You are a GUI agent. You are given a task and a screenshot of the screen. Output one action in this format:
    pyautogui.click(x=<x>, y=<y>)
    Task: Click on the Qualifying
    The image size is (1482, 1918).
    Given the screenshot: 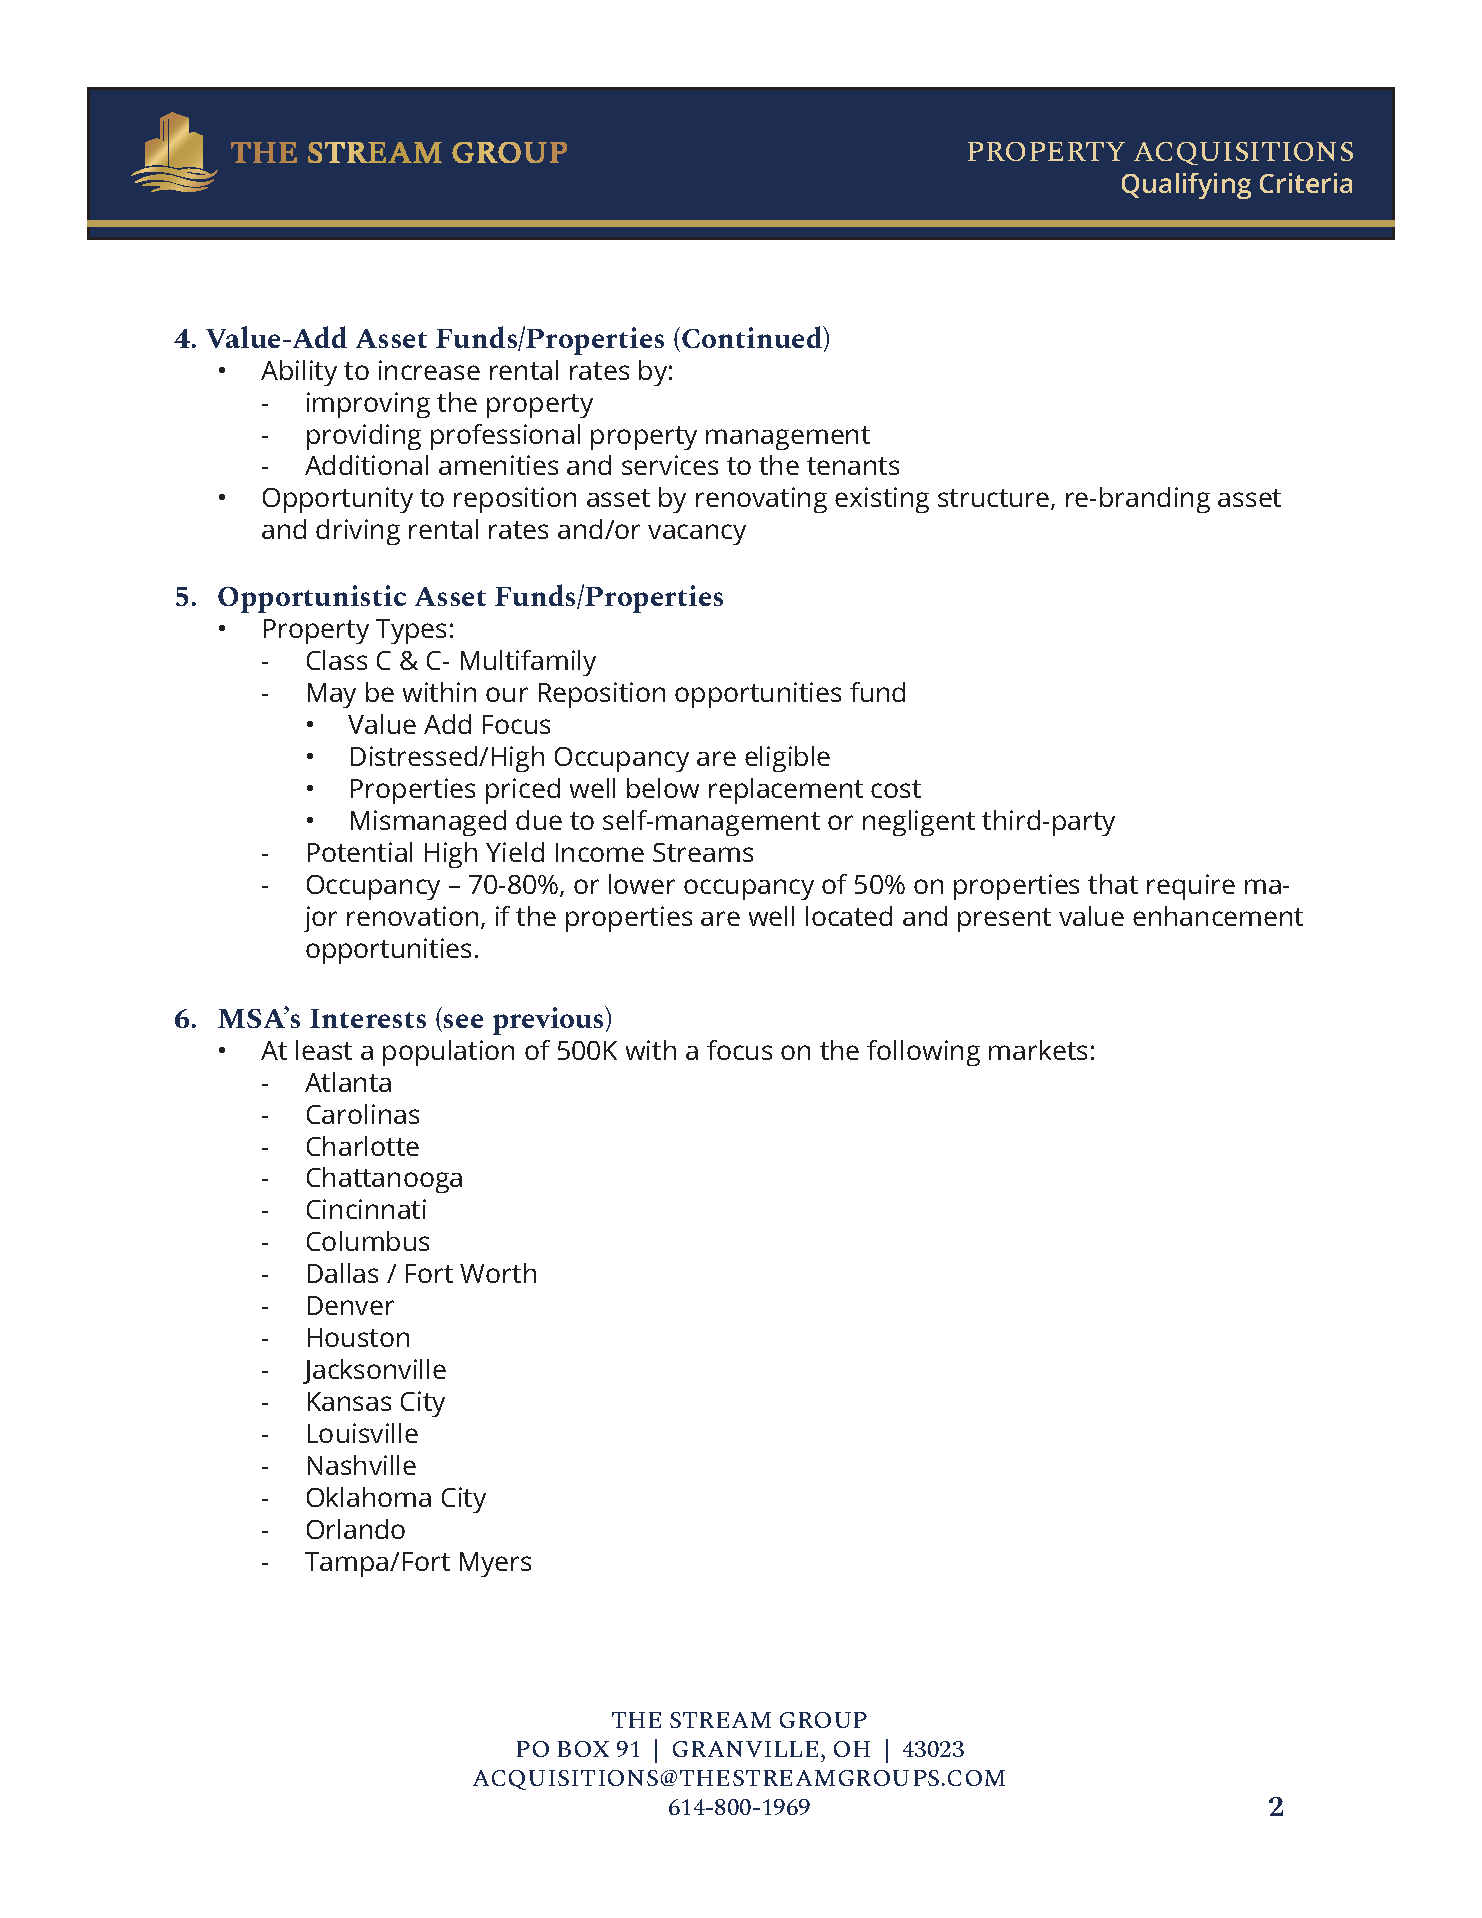 What is the action you would take?
    pyautogui.click(x=1186, y=186)
